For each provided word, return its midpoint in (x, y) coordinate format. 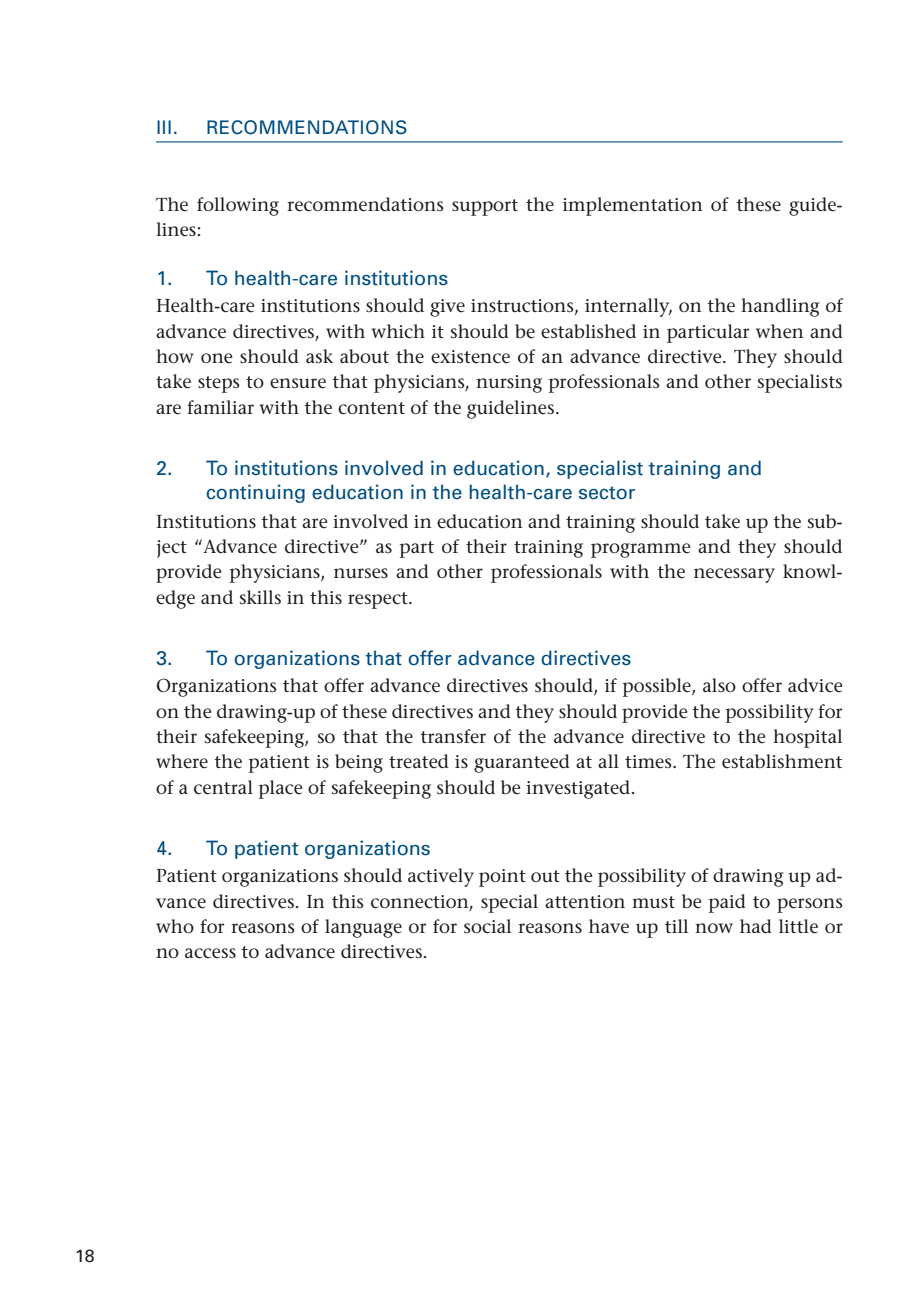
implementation (632, 206)
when (779, 331)
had (756, 926)
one (216, 358)
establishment (782, 761)
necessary (734, 575)
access (210, 953)
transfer (453, 736)
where (182, 761)
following (238, 206)
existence (470, 357)
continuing (255, 493)
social (487, 926)
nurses (361, 573)
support (485, 207)
